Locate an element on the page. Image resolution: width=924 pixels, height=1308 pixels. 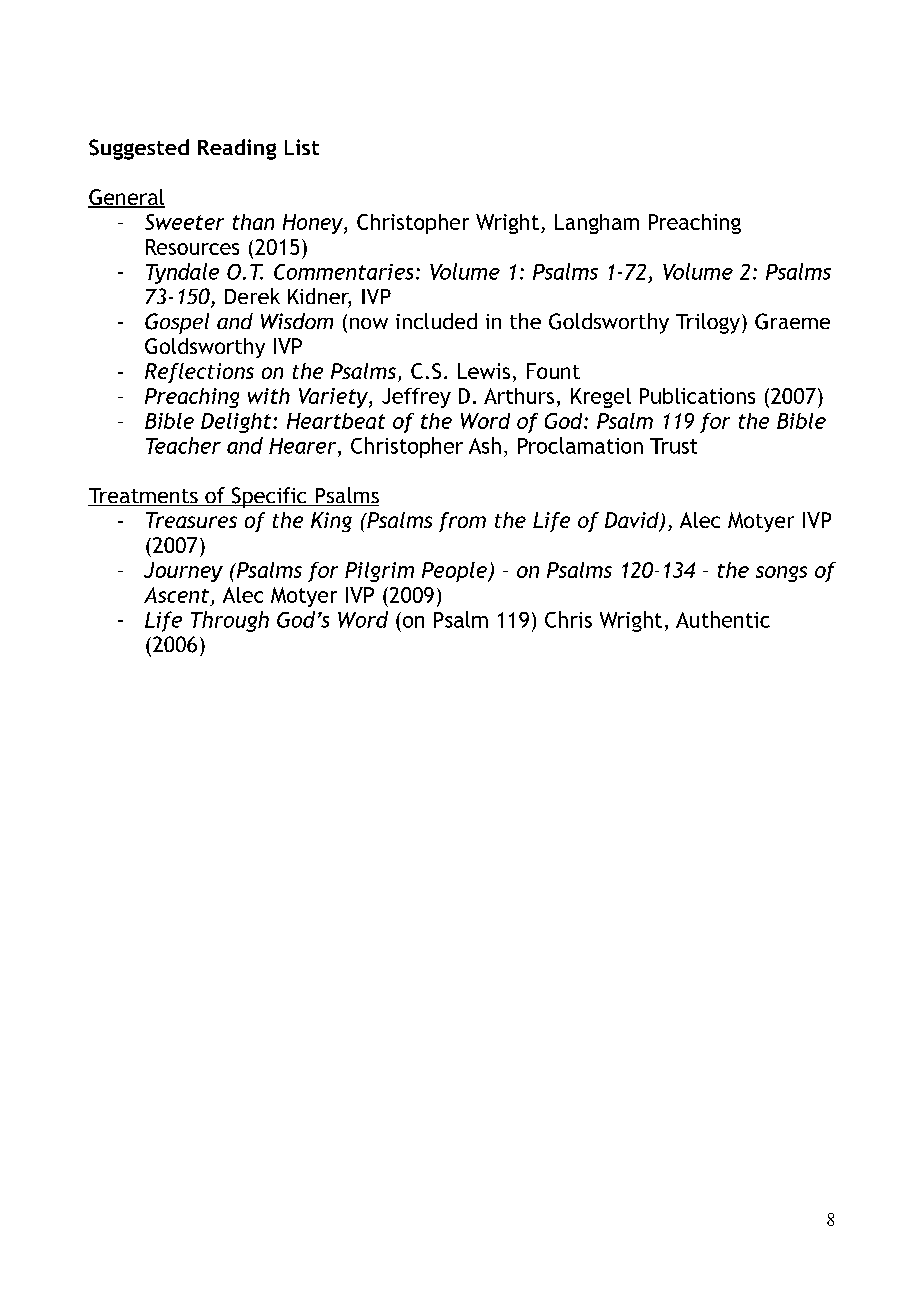
List is located at coordinates (302, 147).
